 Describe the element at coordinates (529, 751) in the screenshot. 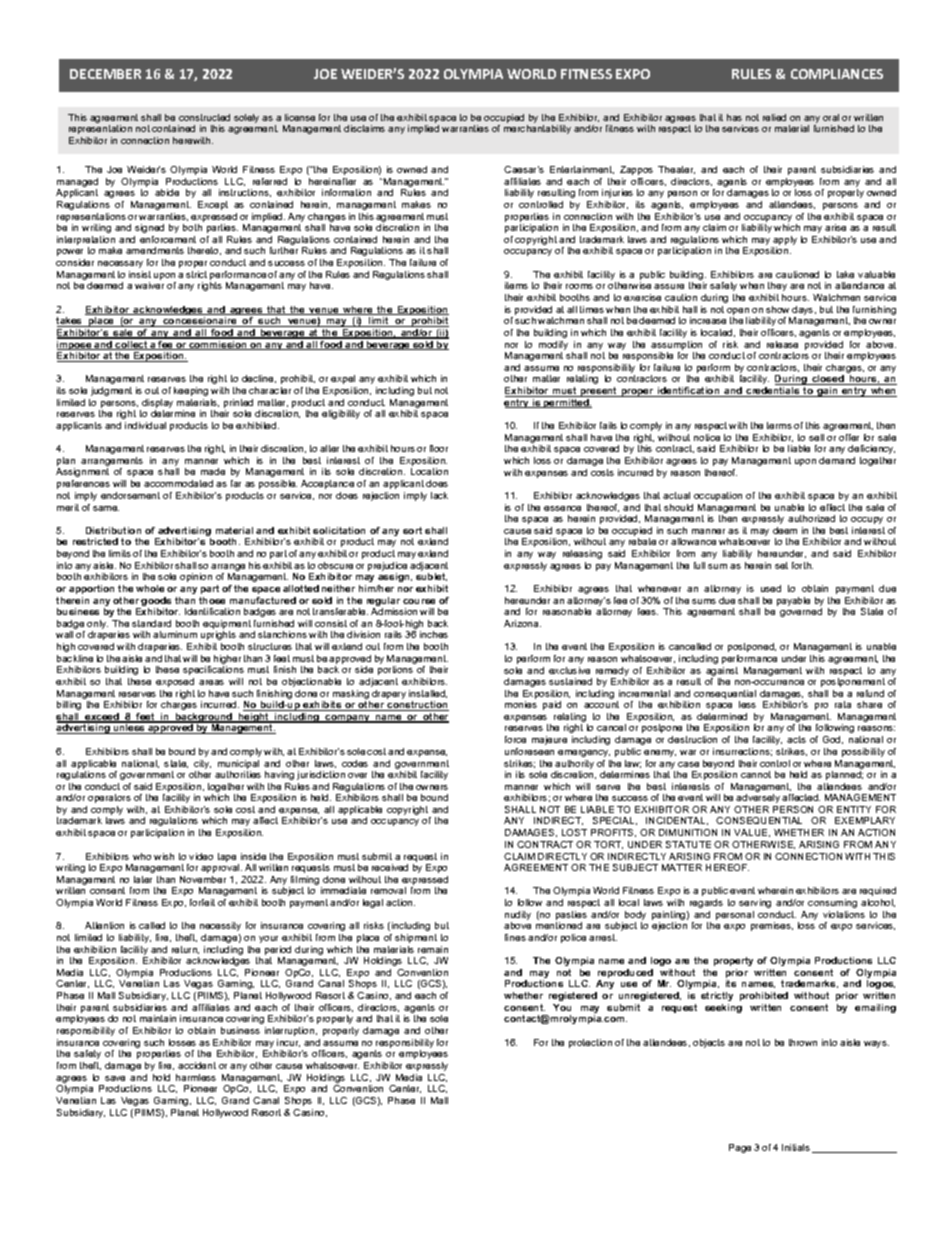

I see `unforeseen` at that location.
